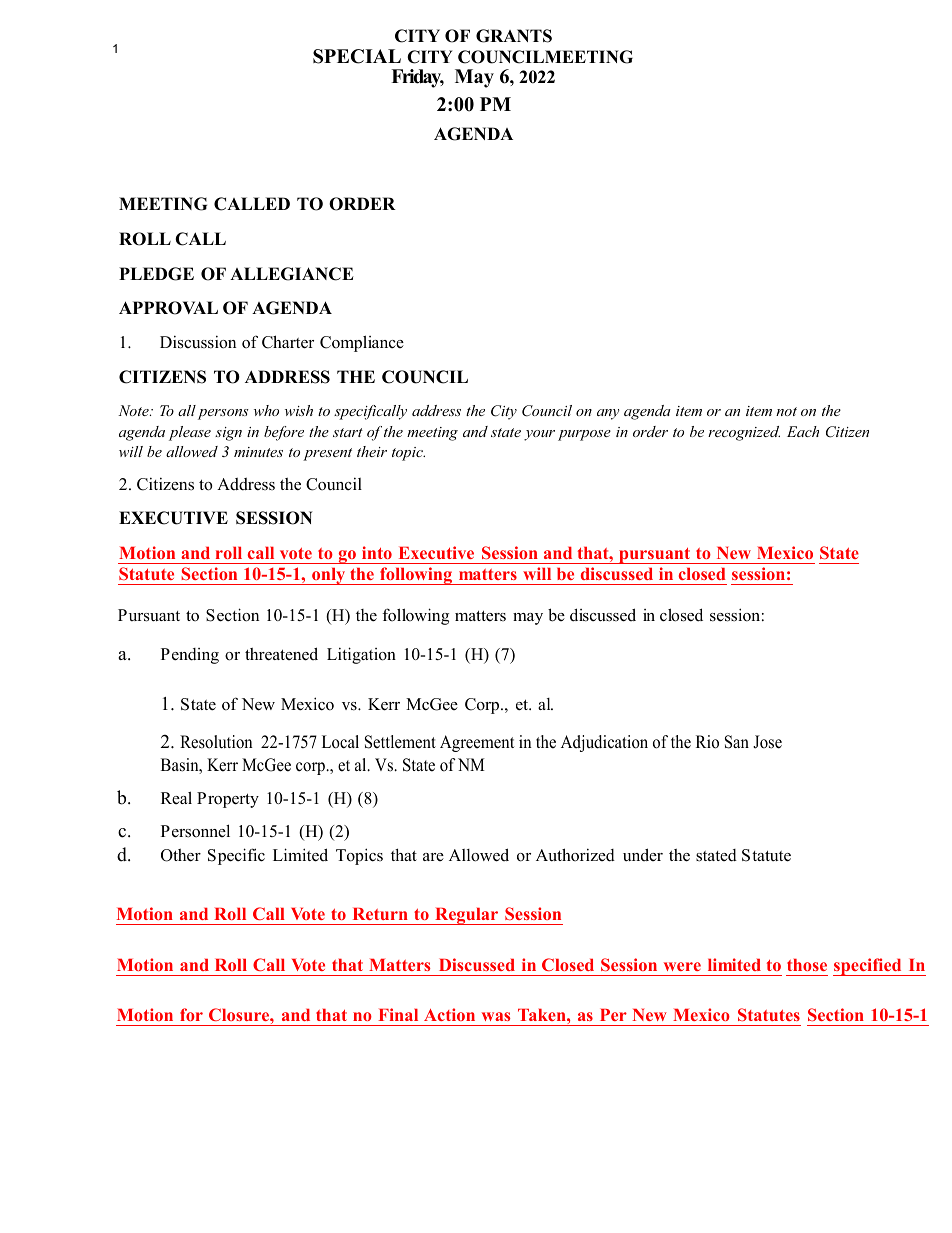 Image resolution: width=952 pixels, height=1233 pixels. Describe the element at coordinates (398, 1014) in the screenshot. I see `Final` at that location.
